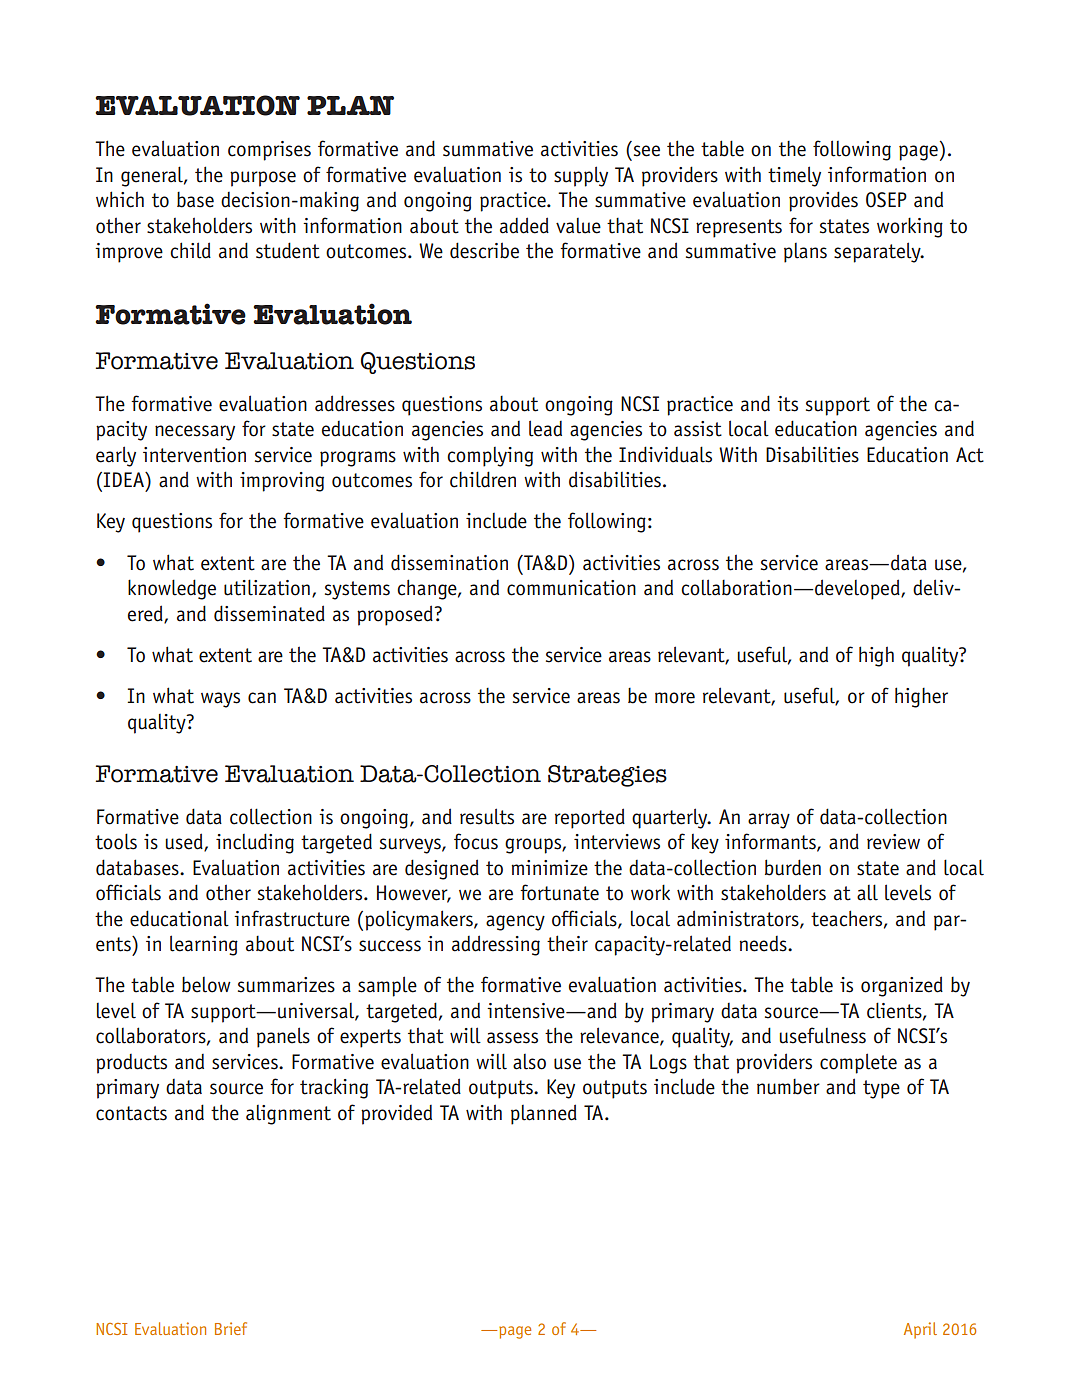 This screenshot has height=1400, width=1082. Describe the element at coordinates (396, 1115) in the screenshot. I see `provided` at that location.
